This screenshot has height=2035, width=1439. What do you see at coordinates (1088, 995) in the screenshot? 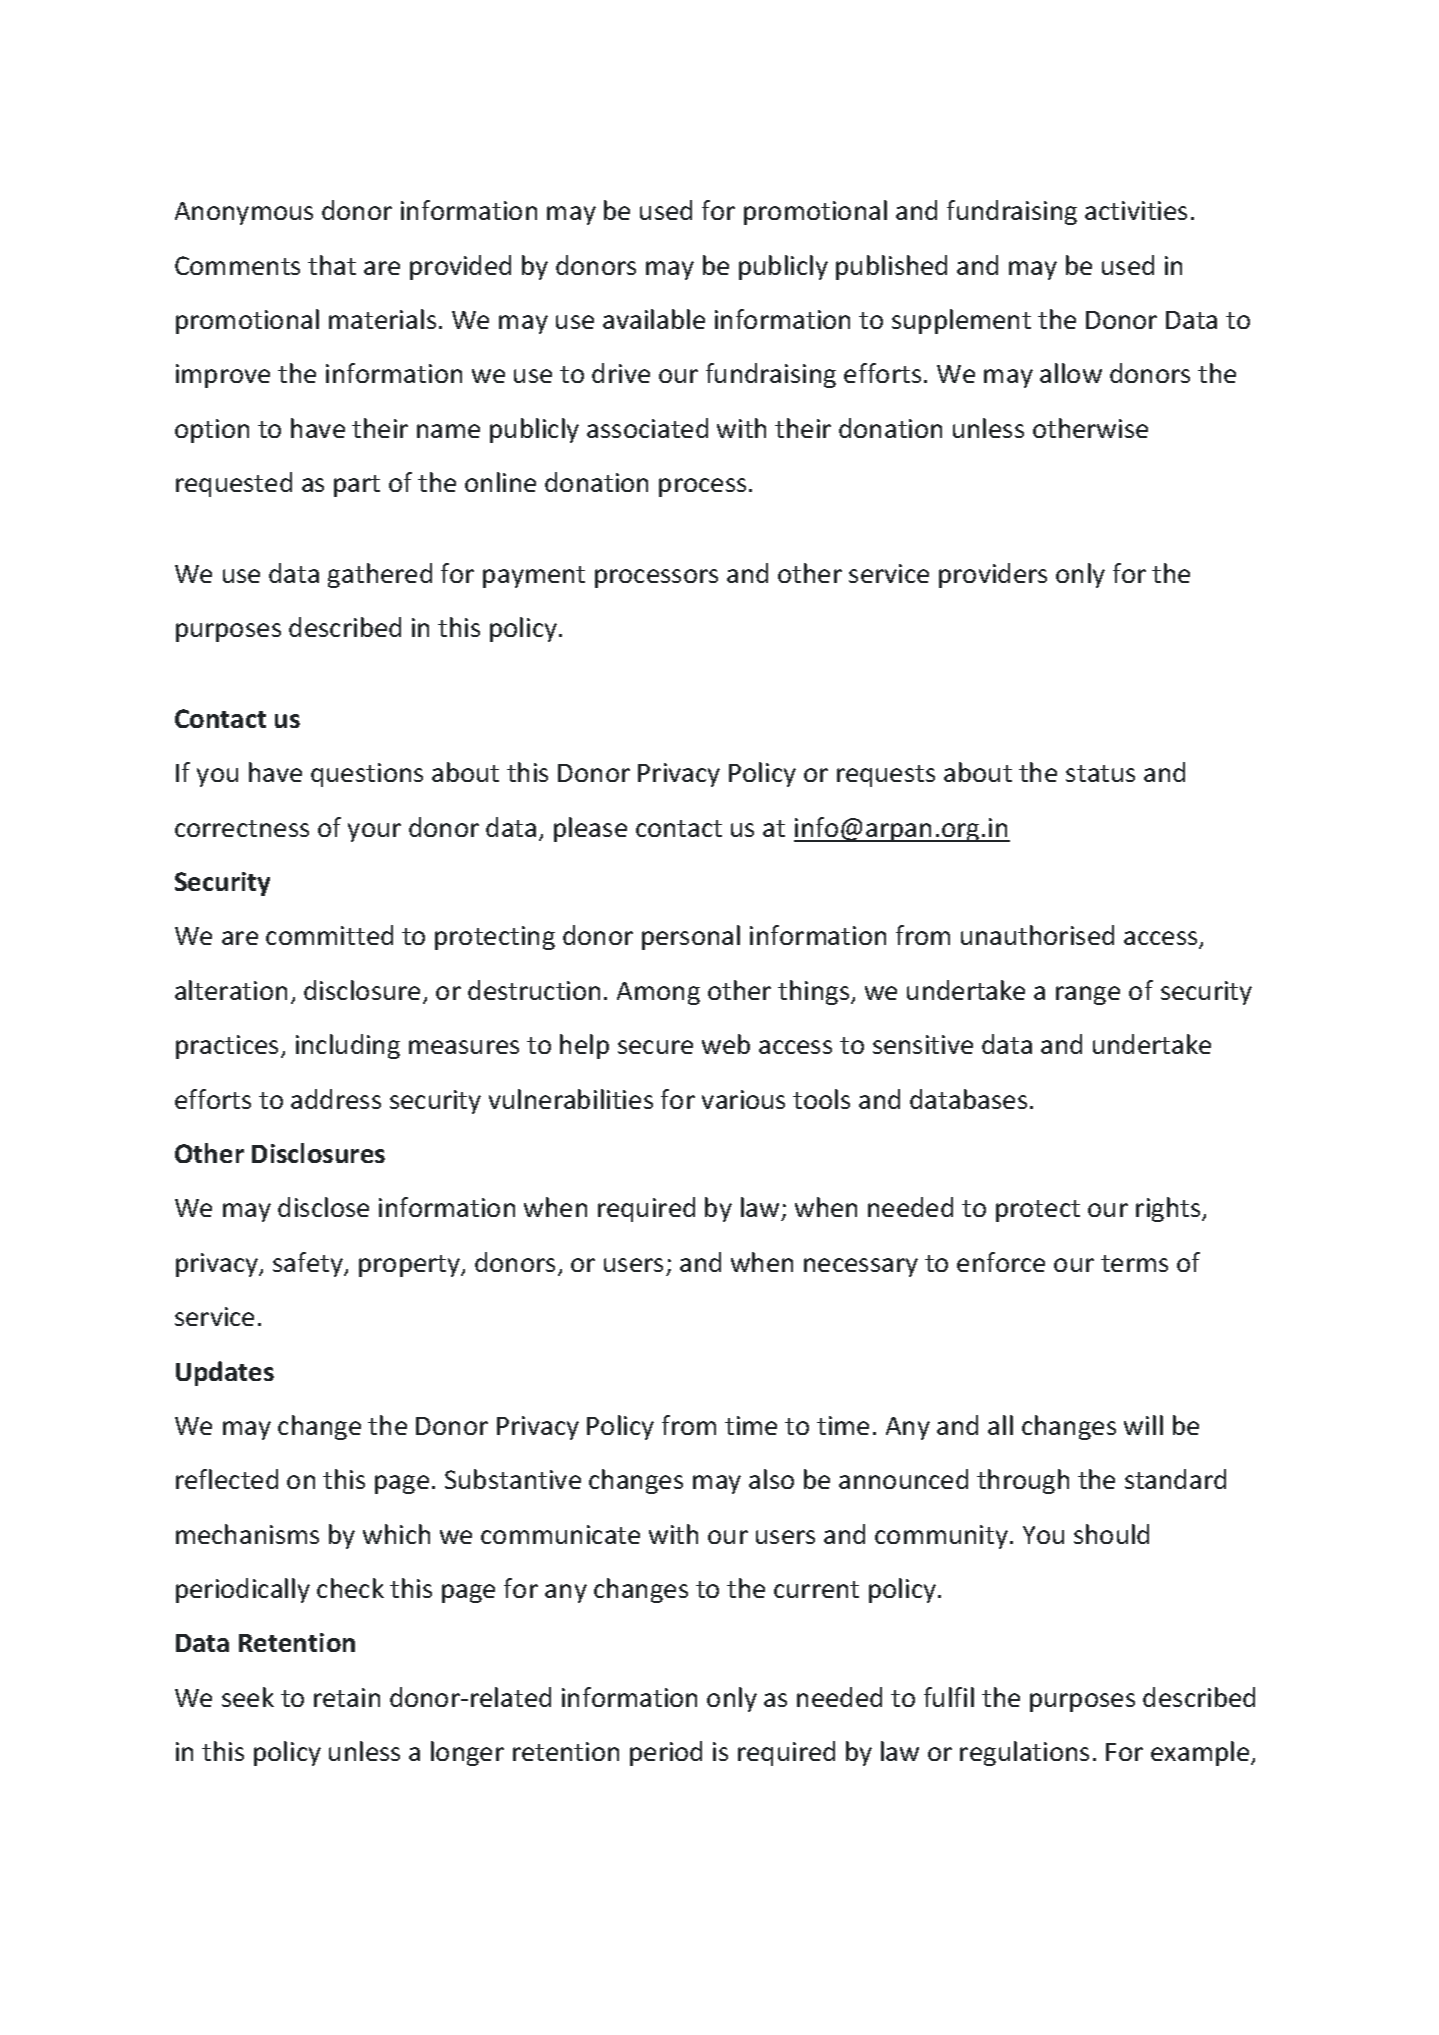
I see `range` at bounding box center [1088, 995].
